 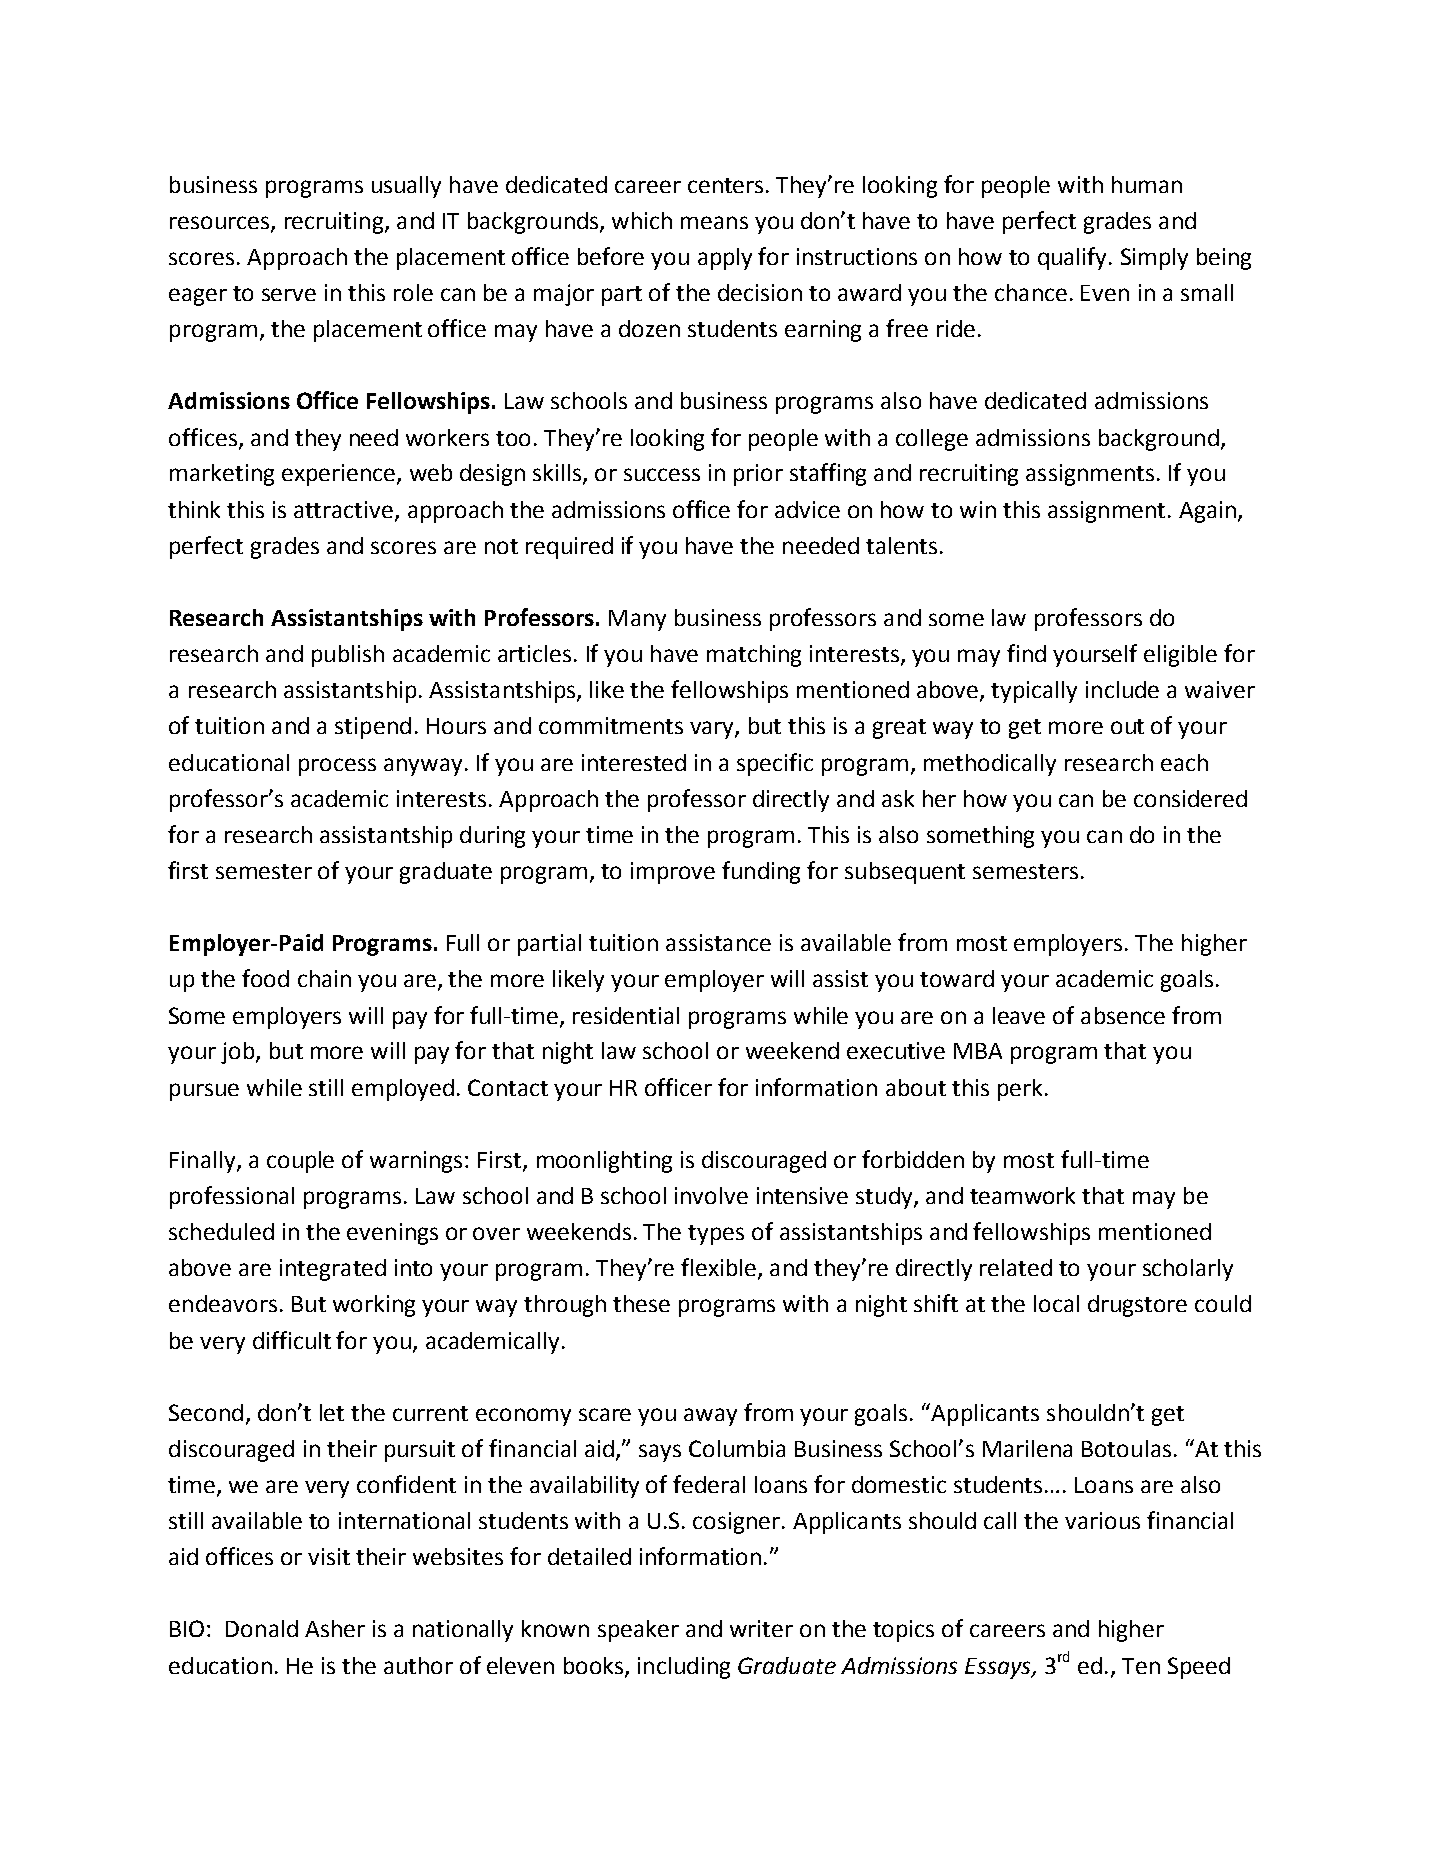 I want to click on involve, so click(x=711, y=1195).
